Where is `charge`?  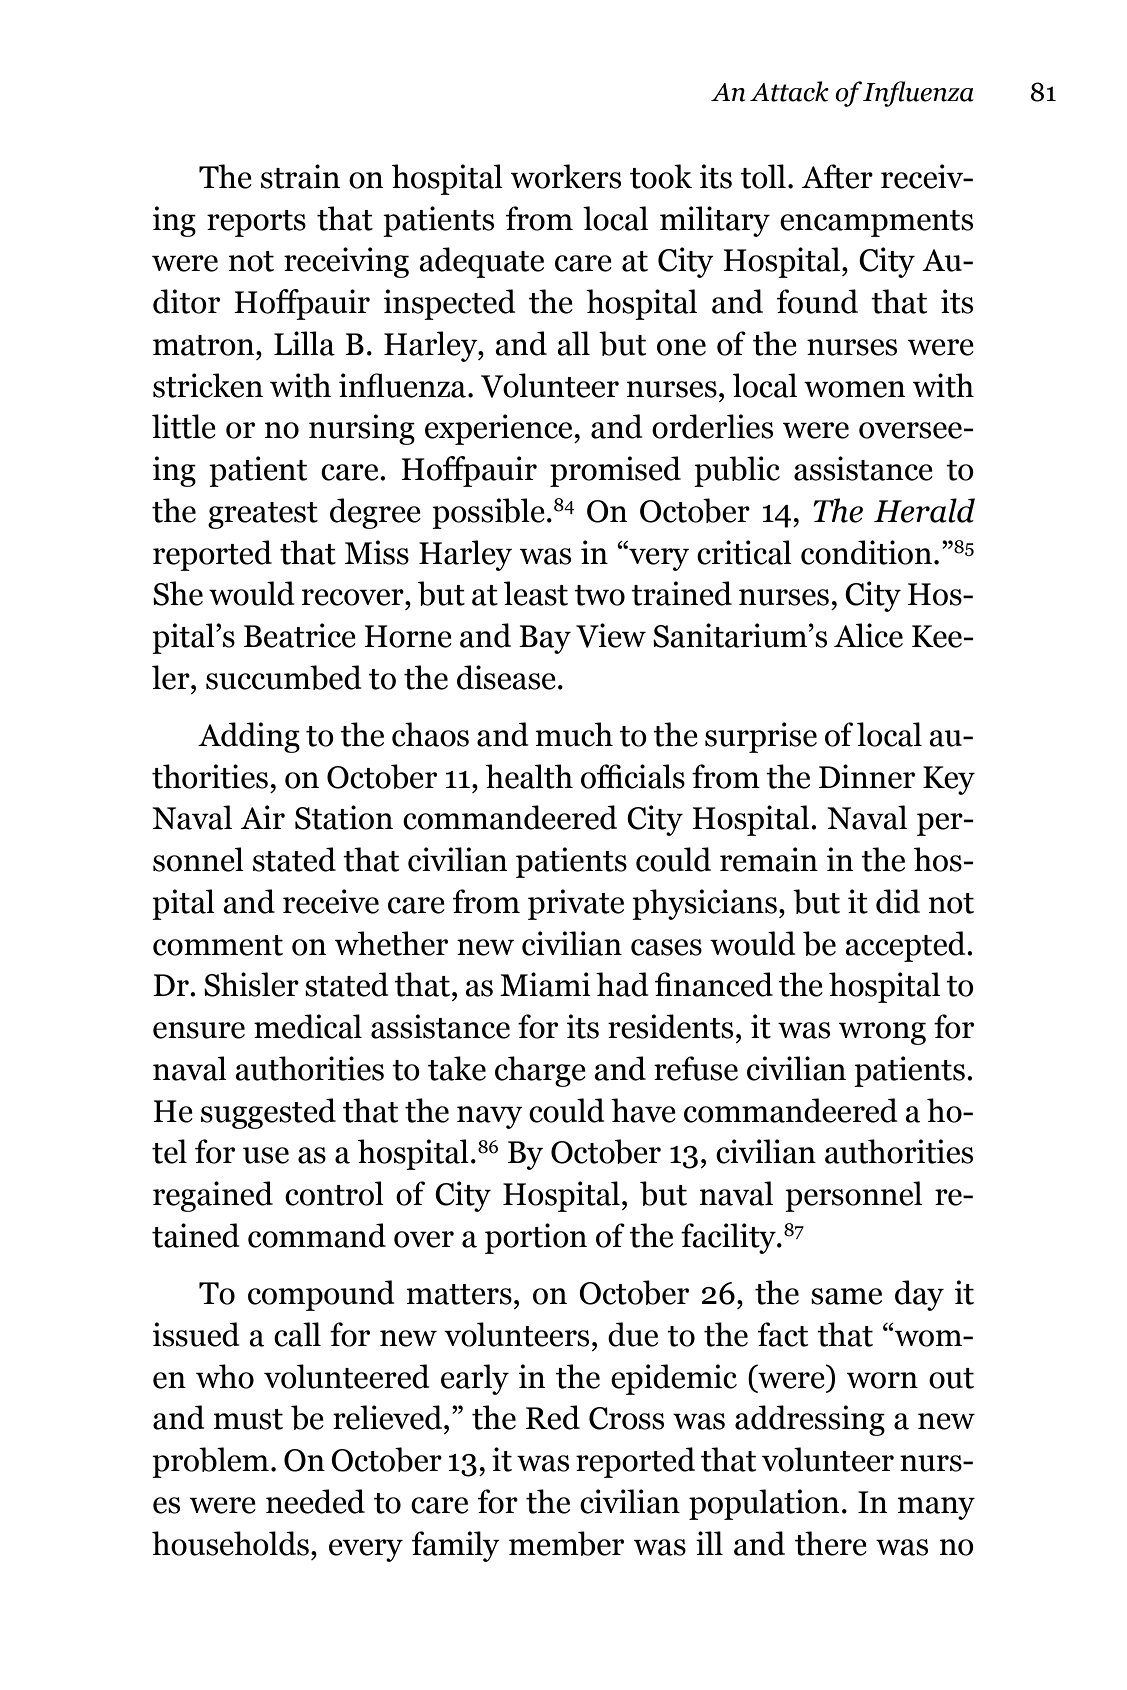 charge is located at coordinates (540, 1071).
